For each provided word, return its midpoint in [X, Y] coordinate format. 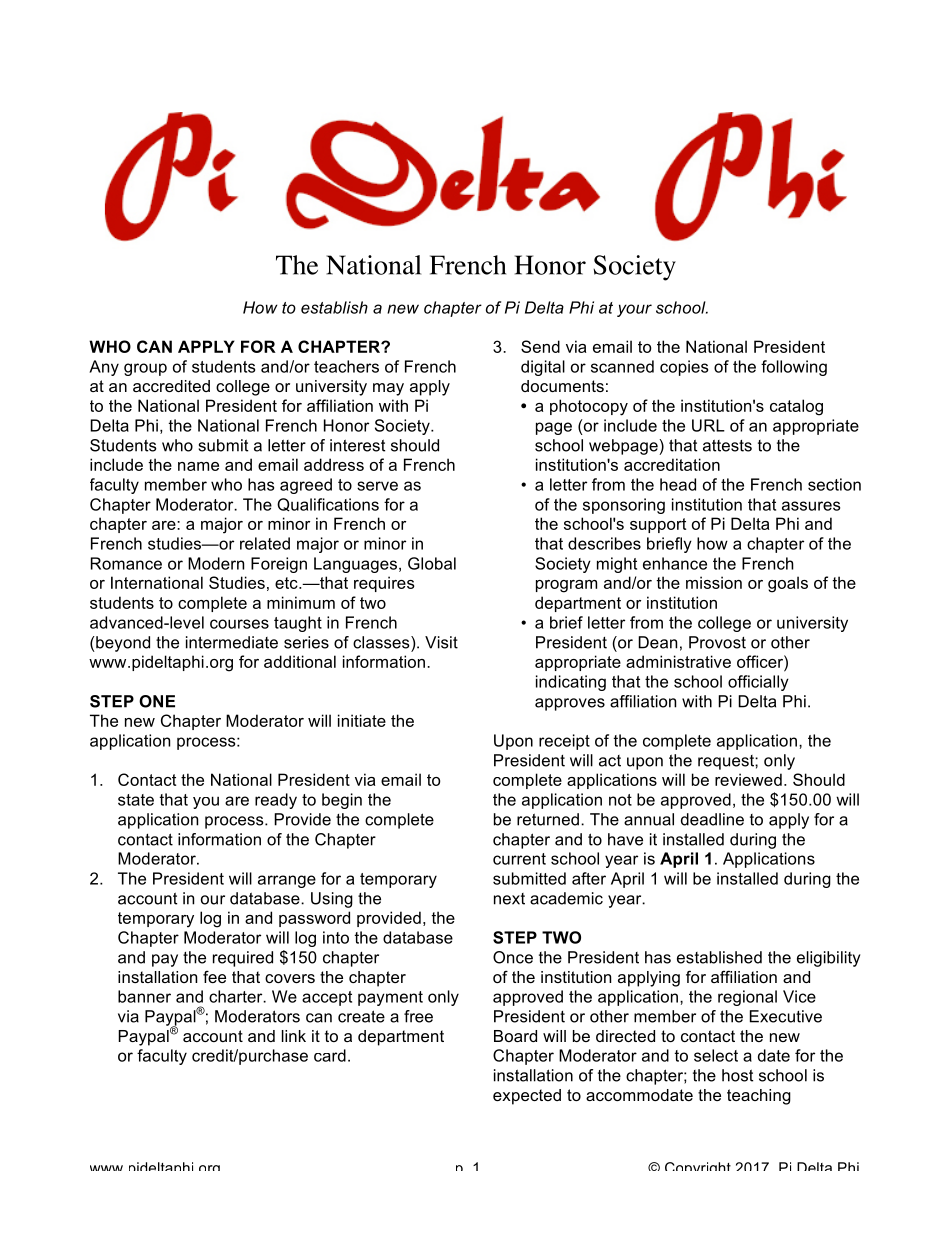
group [145, 369]
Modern [216, 563]
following [794, 368]
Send [540, 346]
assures [811, 506]
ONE [157, 701]
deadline [712, 819]
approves [570, 704]
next [509, 899]
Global [432, 563]
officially [758, 683]
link [294, 1036]
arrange [287, 881]
